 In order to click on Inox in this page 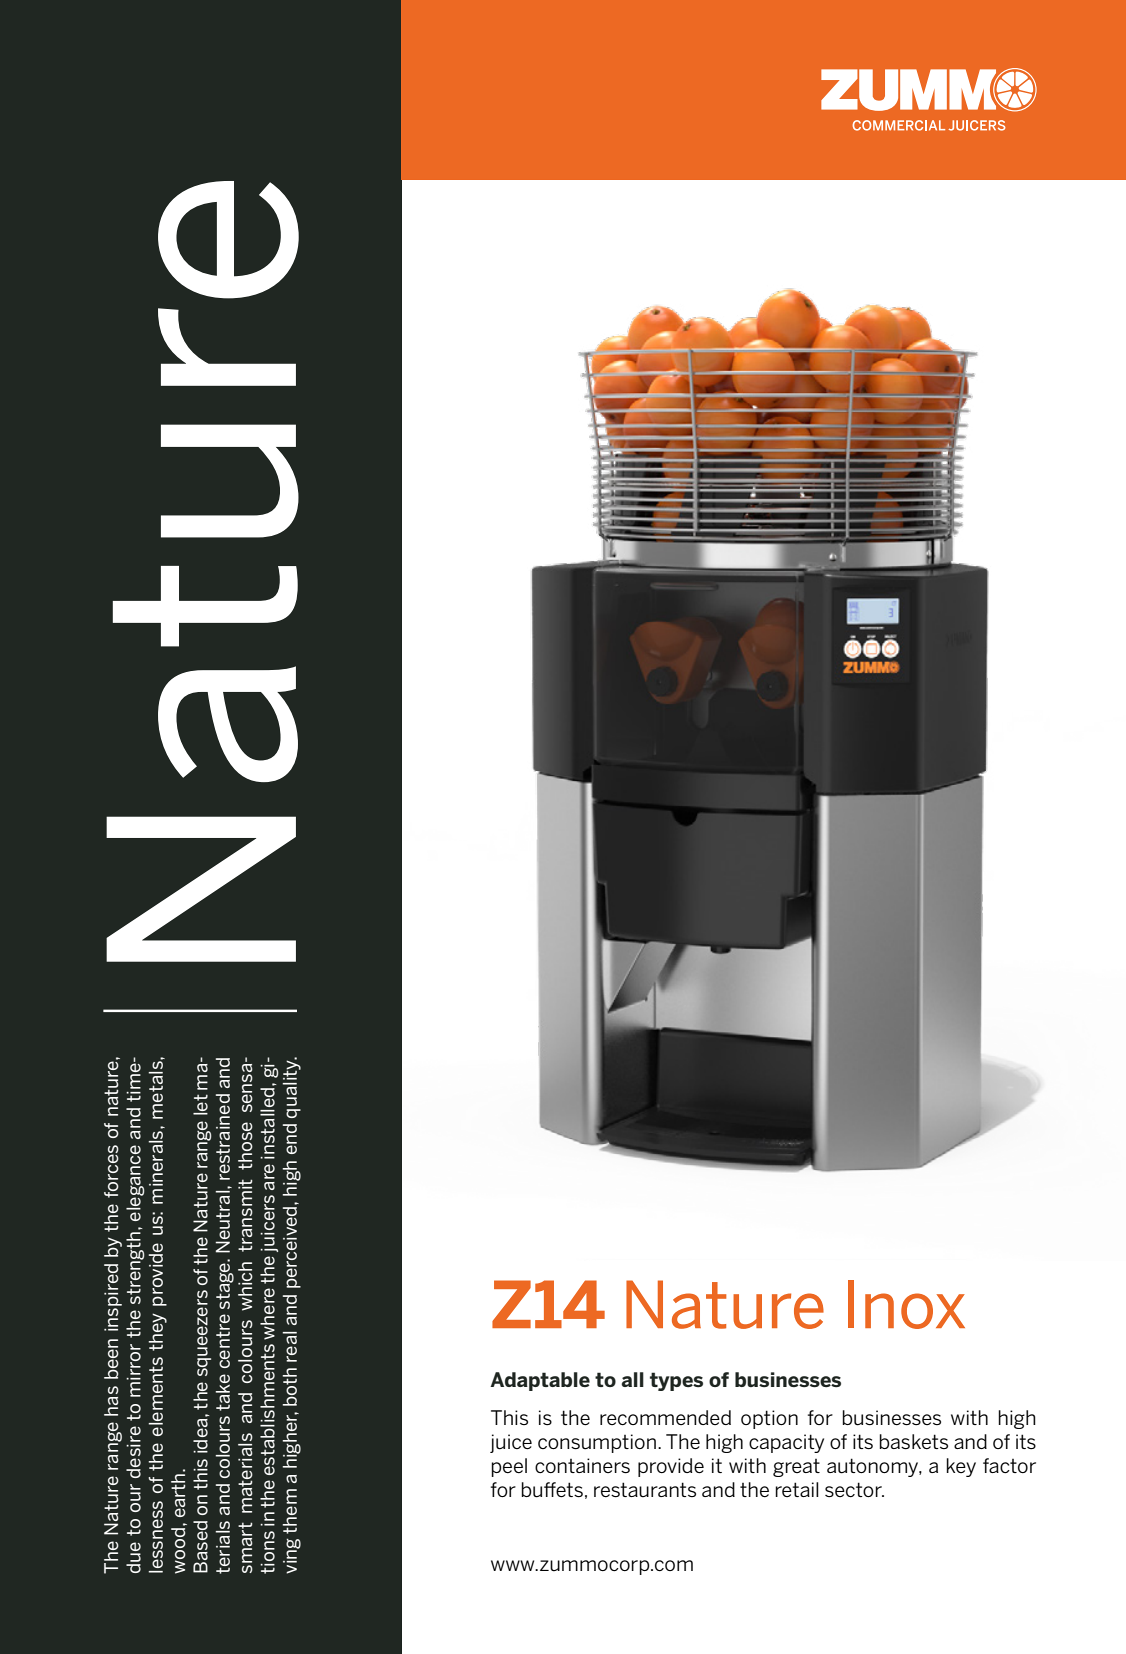, I will do `click(906, 1304)`.
